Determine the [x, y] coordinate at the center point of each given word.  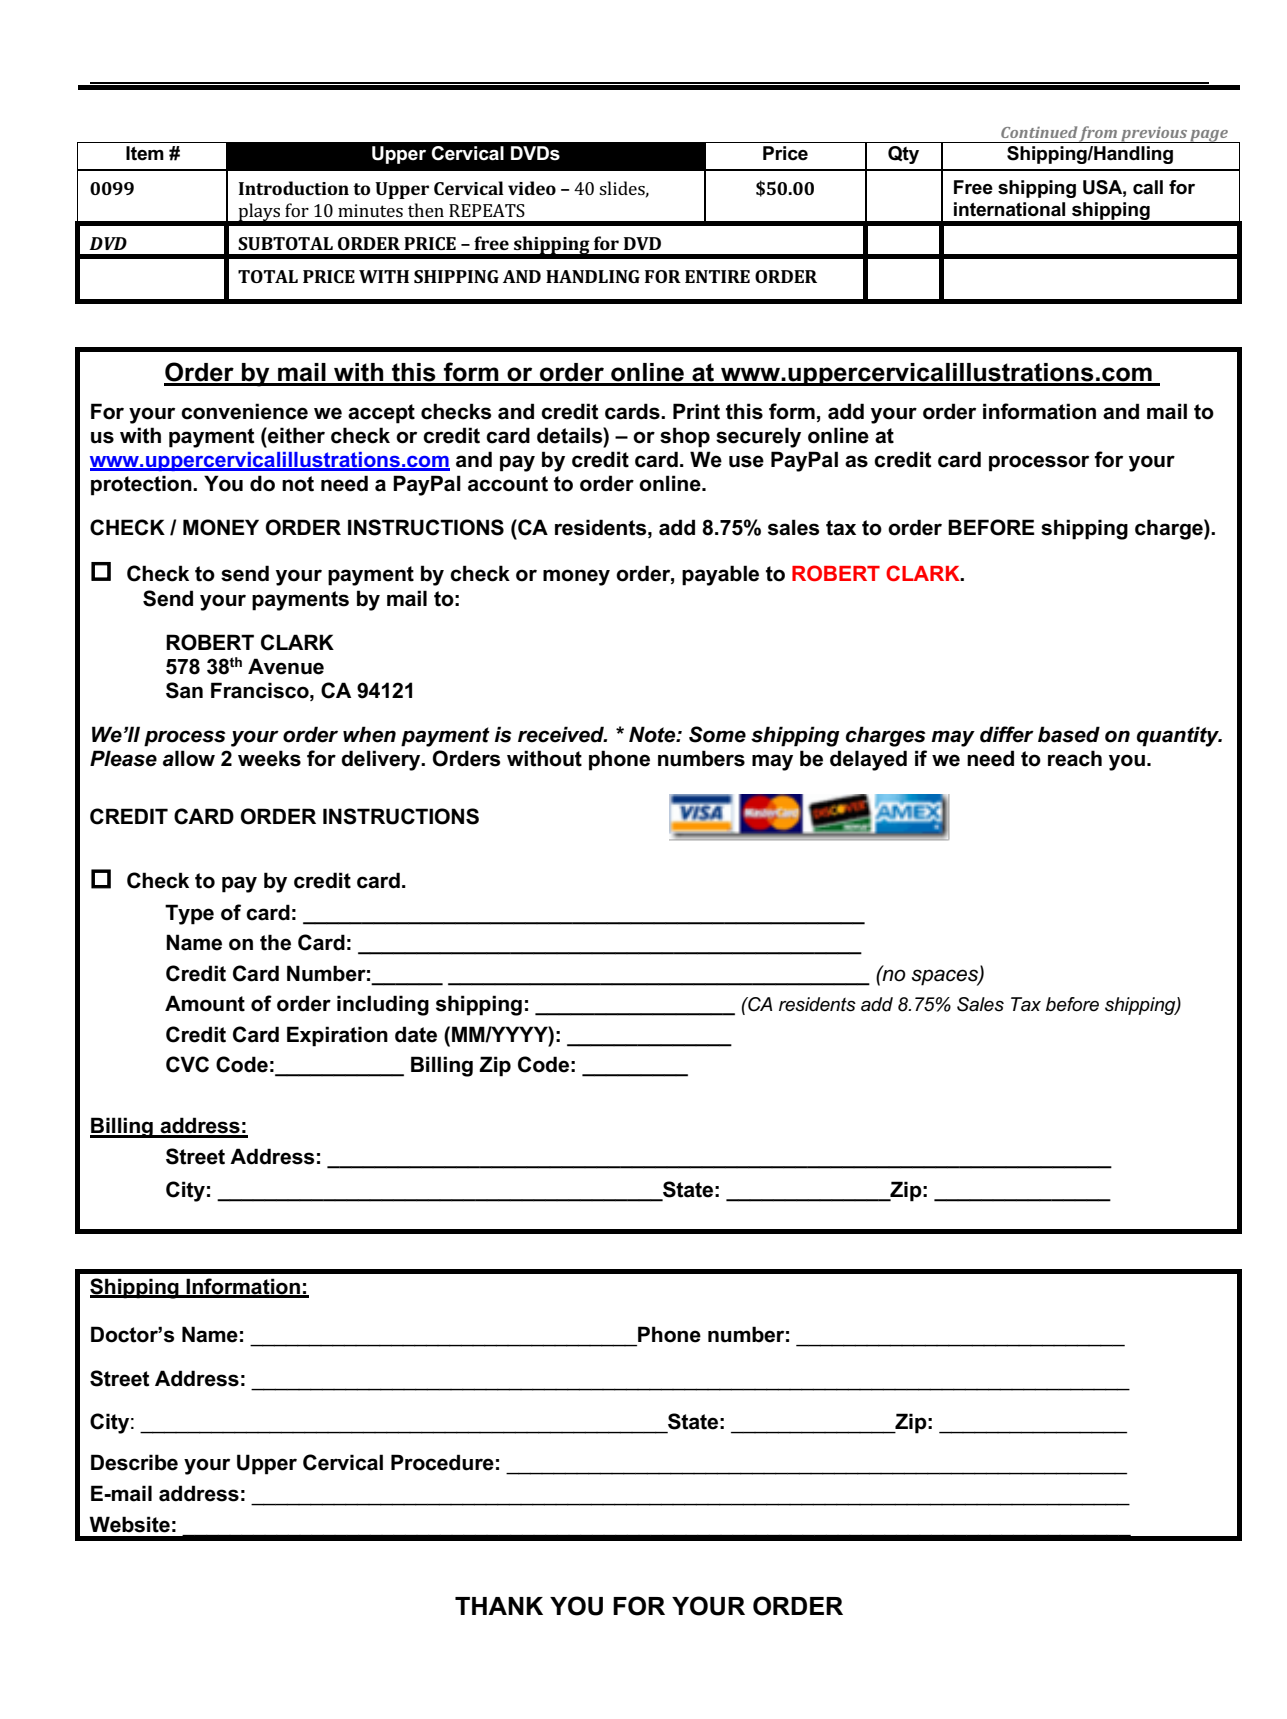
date [416, 1034]
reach [1075, 758]
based [1069, 734]
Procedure [442, 1462]
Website [129, 1524]
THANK [499, 1606]
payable [720, 575]
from [1098, 134]
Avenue [286, 666]
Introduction [294, 188]
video [532, 188]
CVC [187, 1064]
